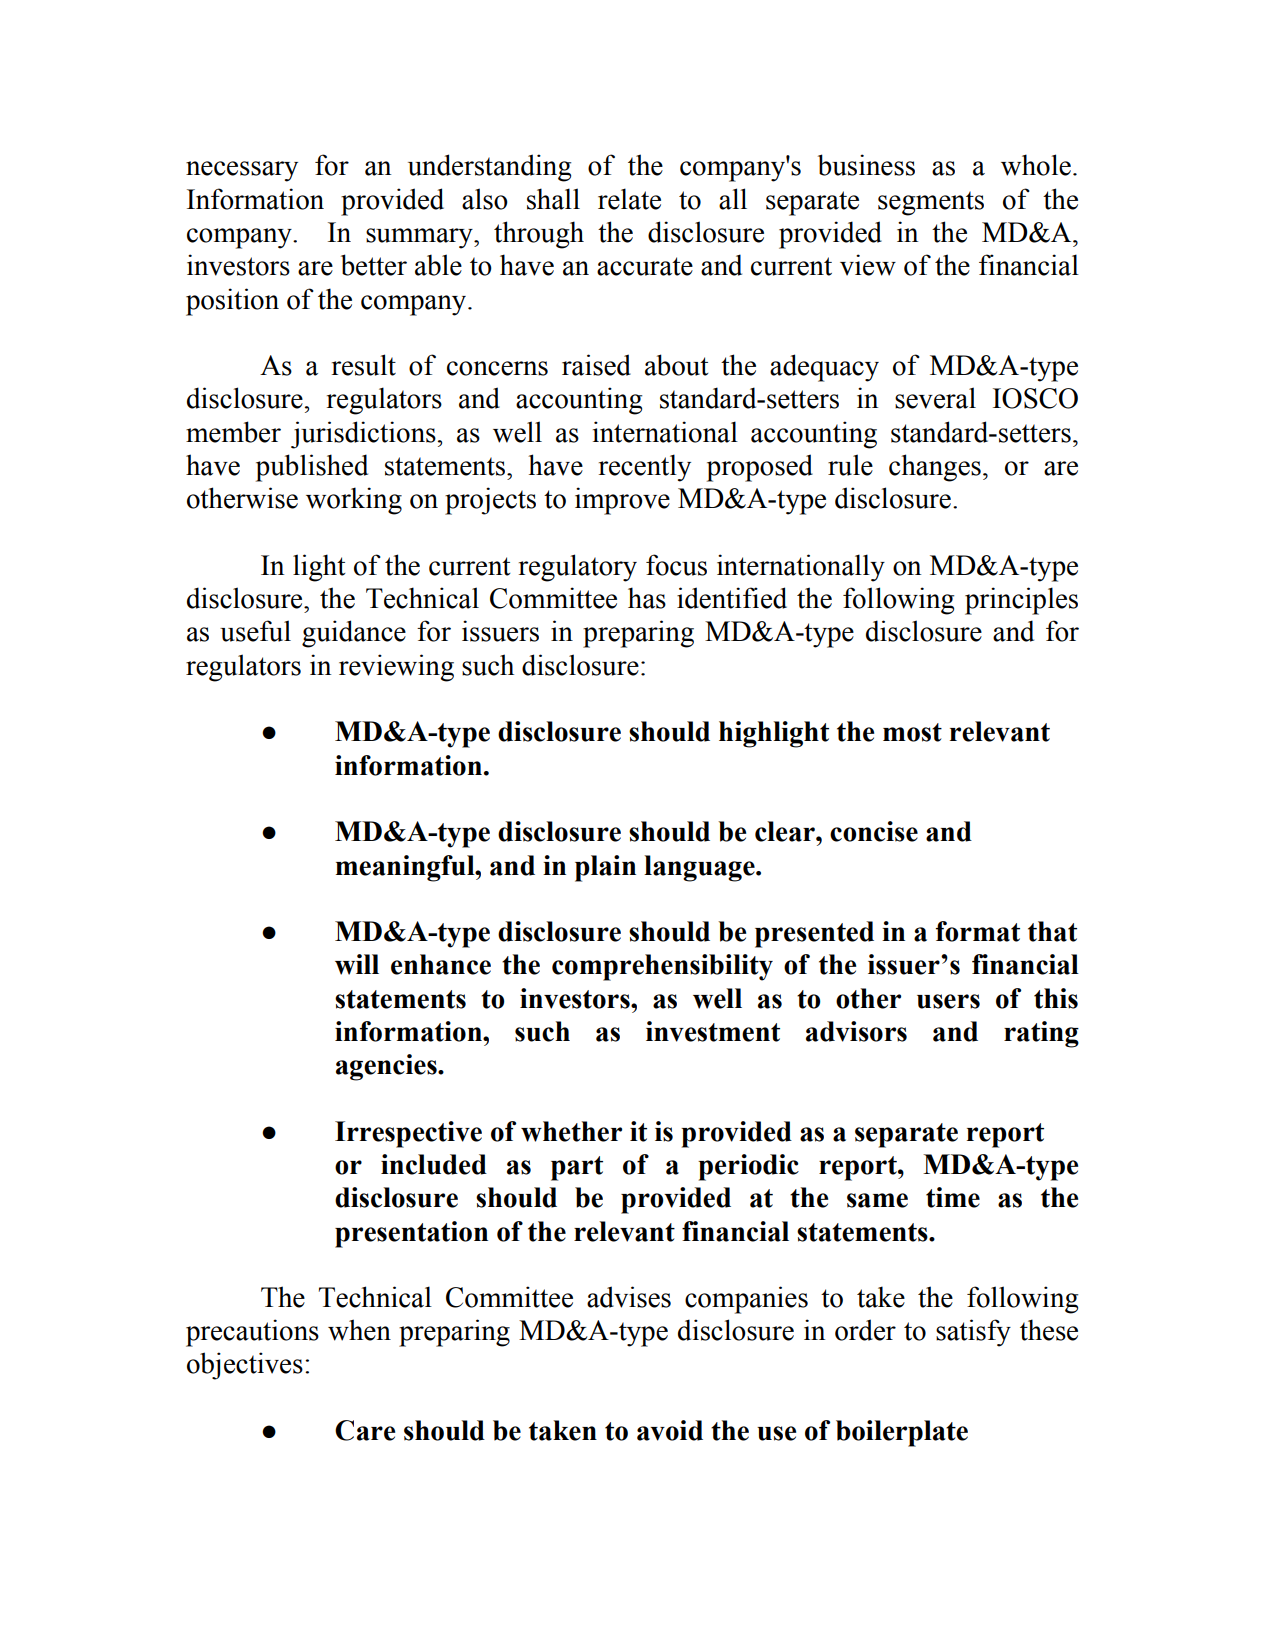 The width and height of the page is (1265, 1637). What do you see at coordinates (1052, 931) in the page?
I see `that` at bounding box center [1052, 931].
